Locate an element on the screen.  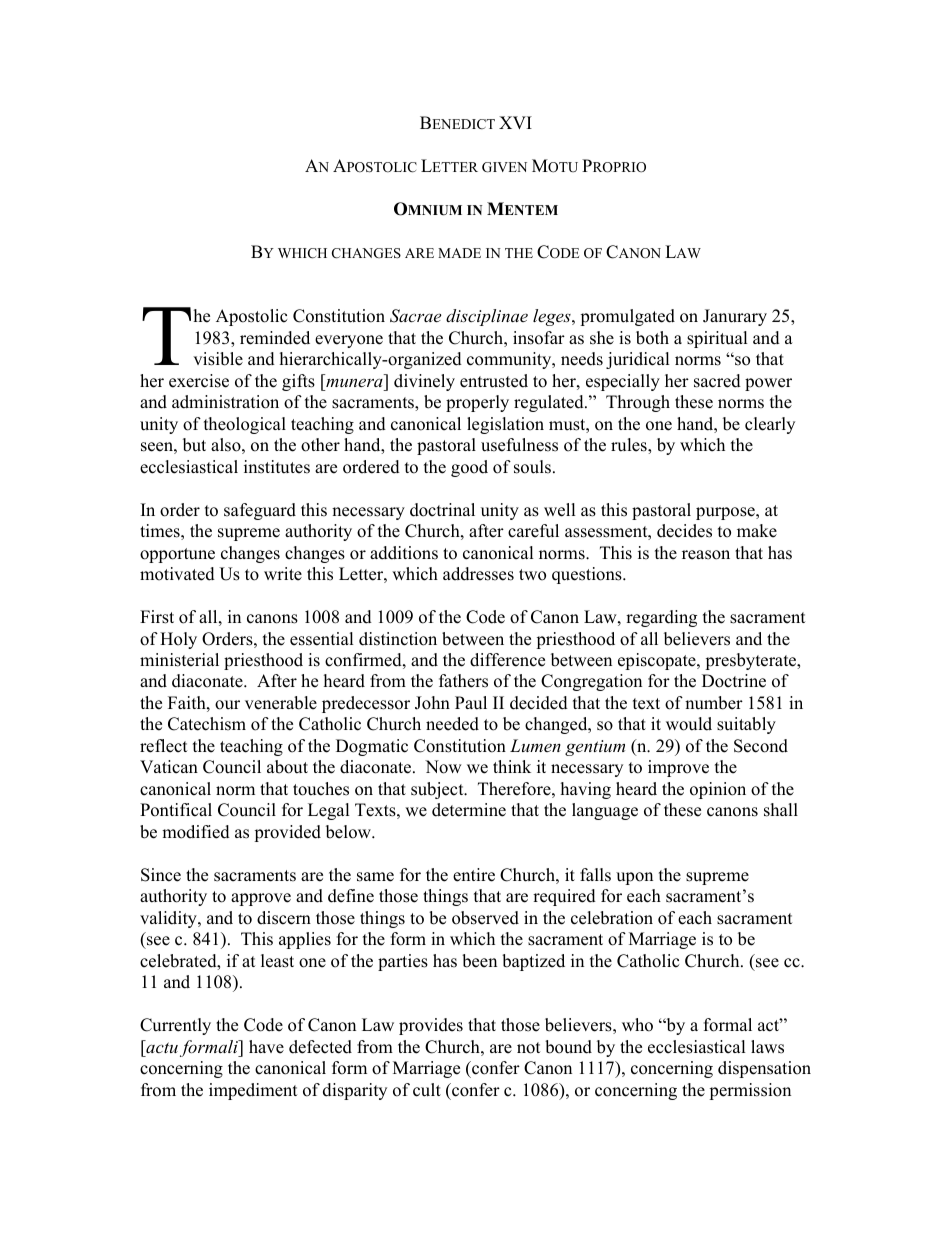
our is located at coordinates (227, 705).
